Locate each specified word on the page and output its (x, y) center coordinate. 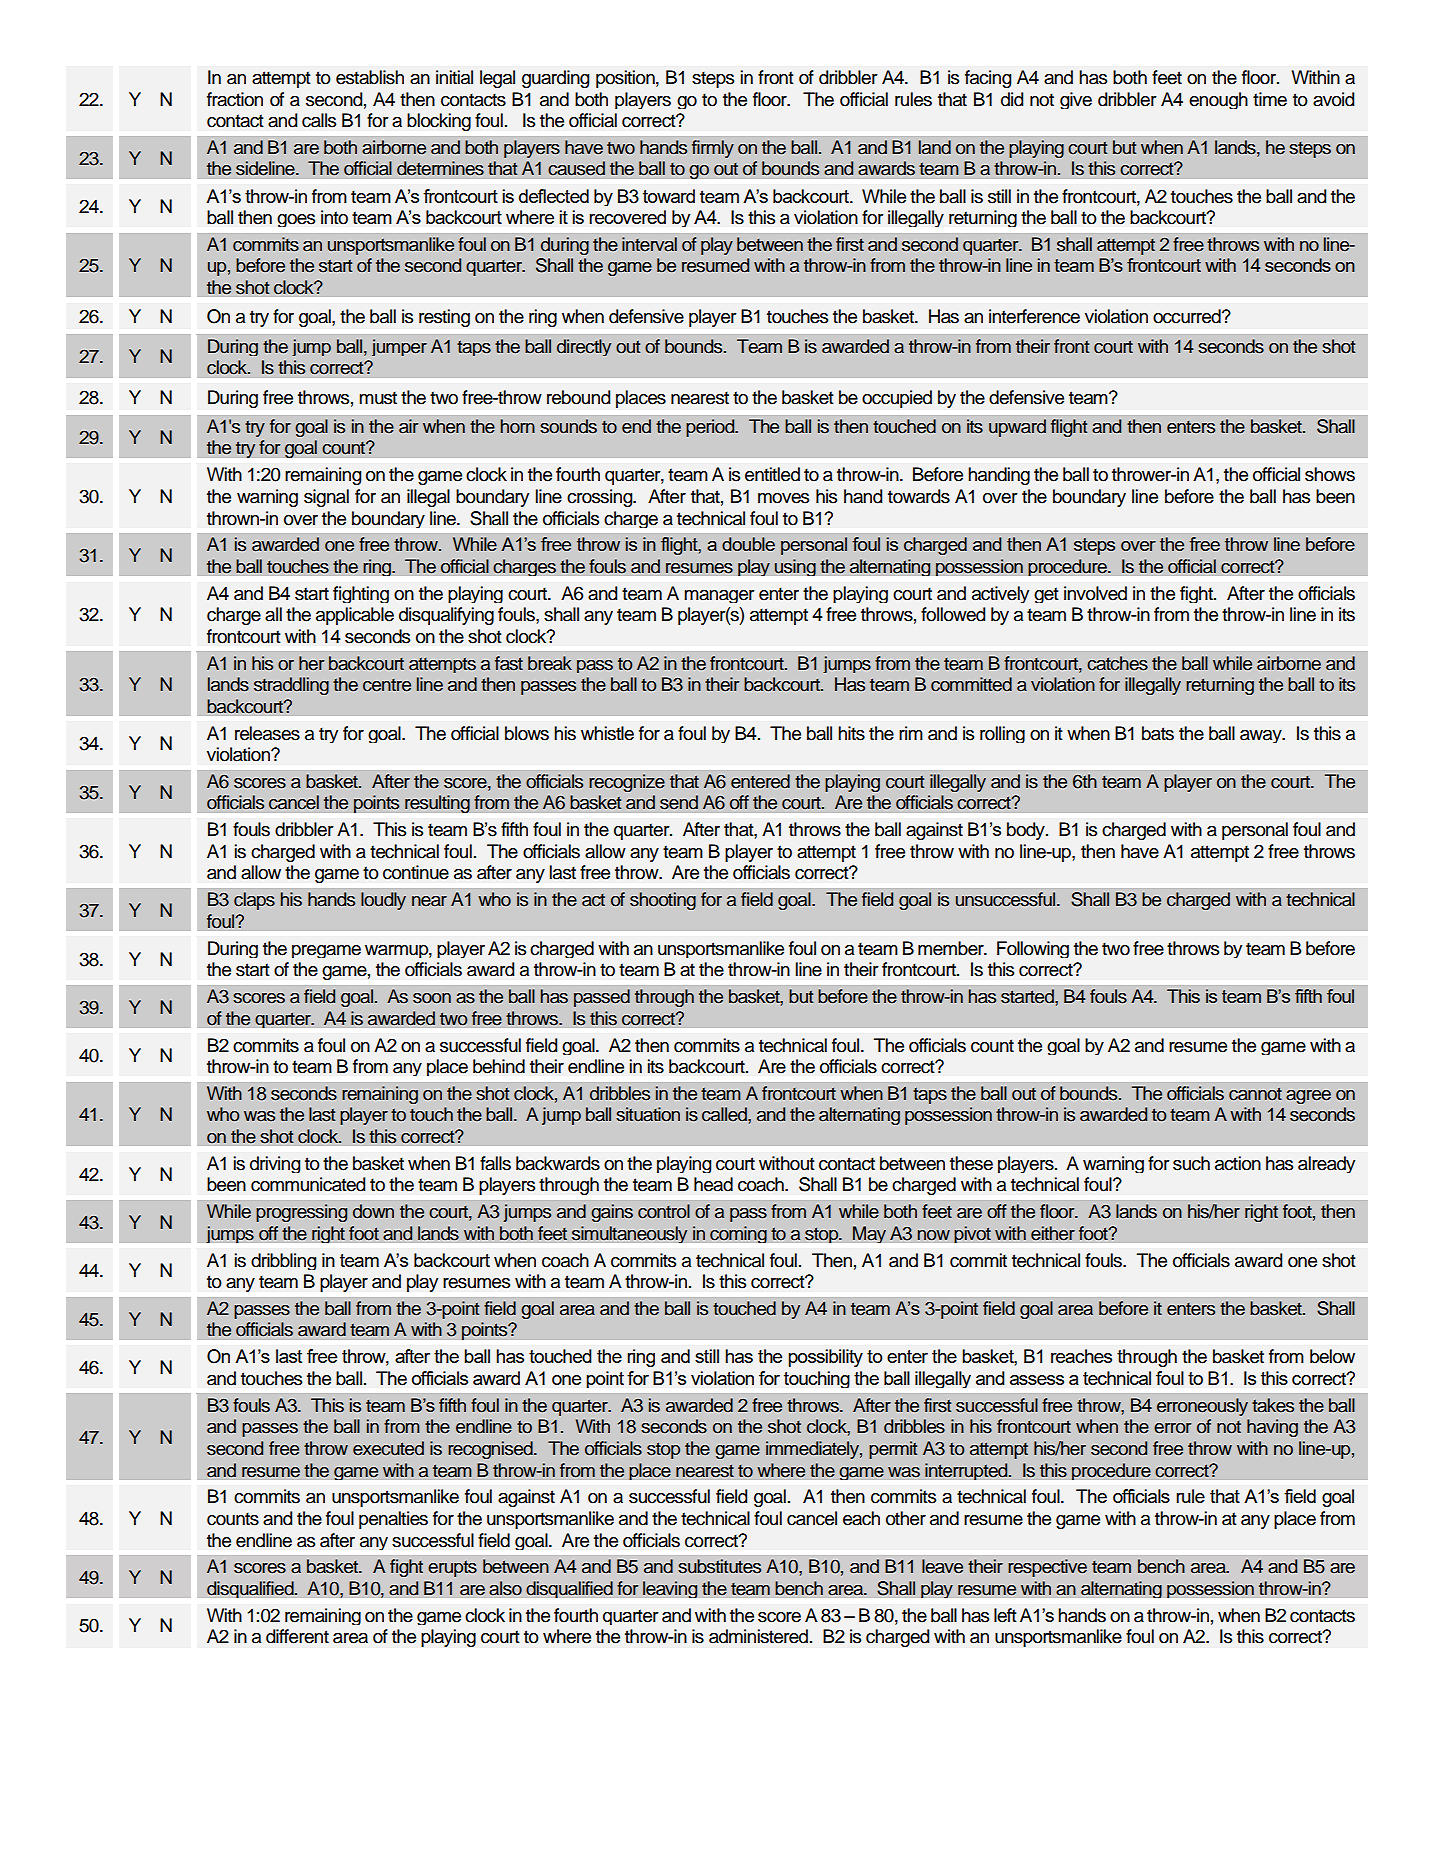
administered (760, 1636)
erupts (452, 1569)
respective (1047, 1568)
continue (416, 872)
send (679, 802)
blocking (439, 122)
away (1262, 736)
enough (1218, 100)
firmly (713, 149)
